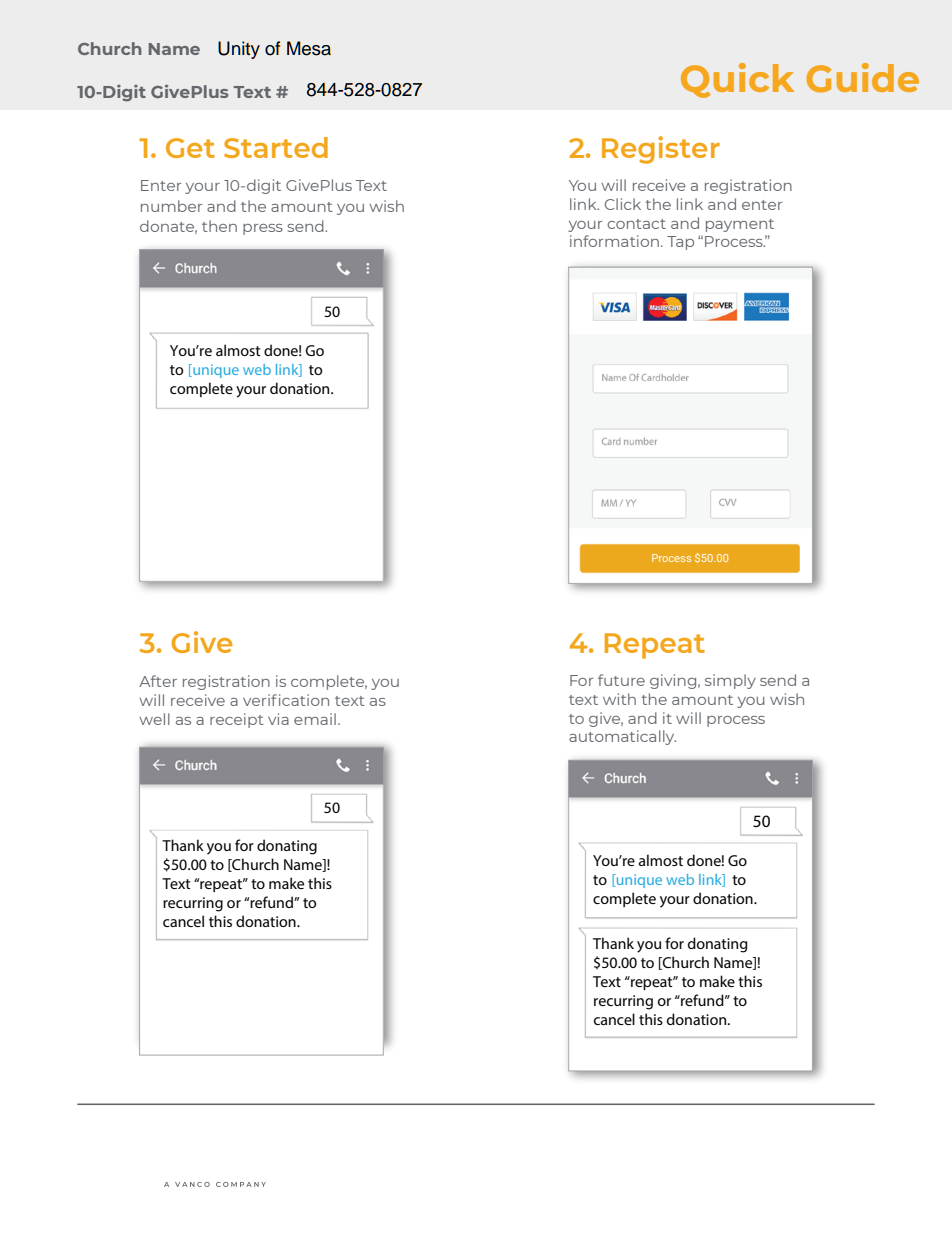 The image size is (952, 1233). I want to click on information, so click(614, 241).
